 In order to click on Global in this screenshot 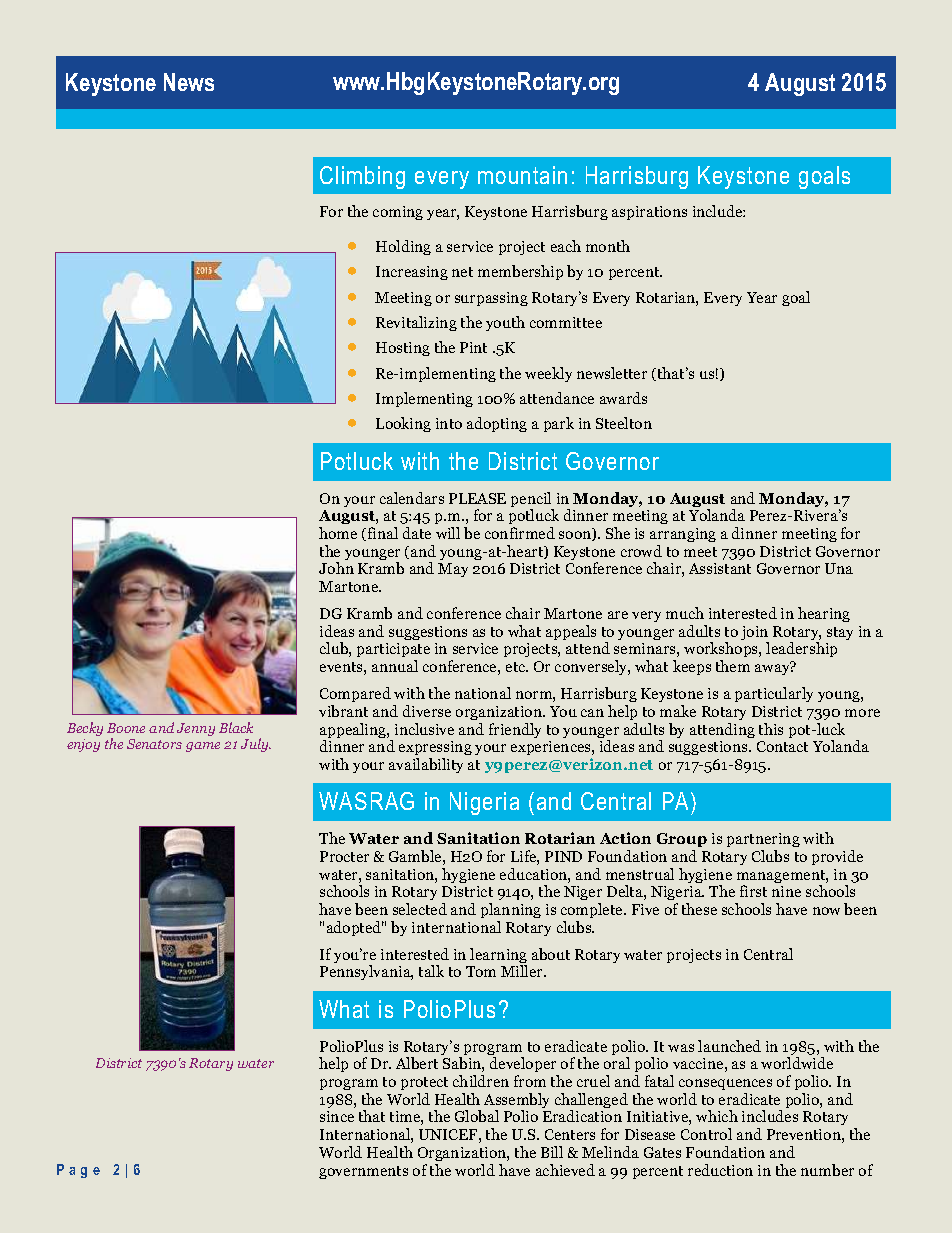, I will do `click(477, 1116)`.
